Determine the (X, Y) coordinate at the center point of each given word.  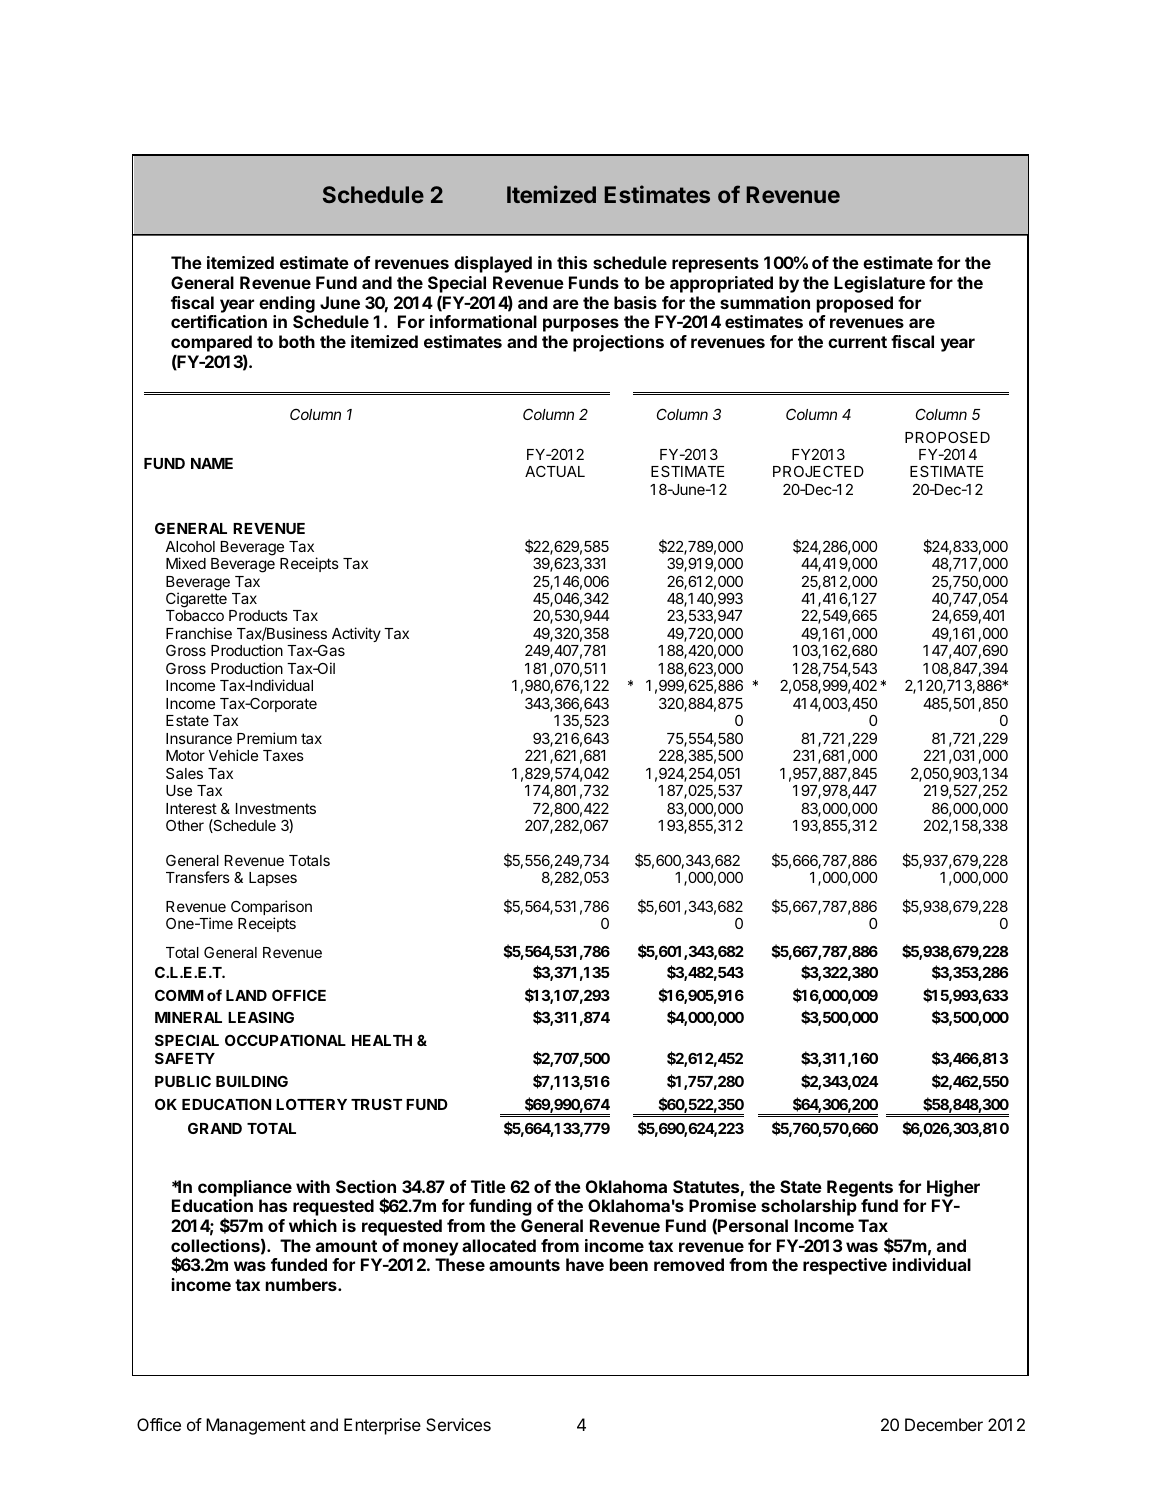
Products (258, 615)
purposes (581, 325)
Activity (356, 634)
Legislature (879, 284)
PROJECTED (818, 471)
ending (287, 304)
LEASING (261, 1017)
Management (256, 1426)
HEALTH (382, 1040)
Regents (860, 1188)
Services (458, 1424)
